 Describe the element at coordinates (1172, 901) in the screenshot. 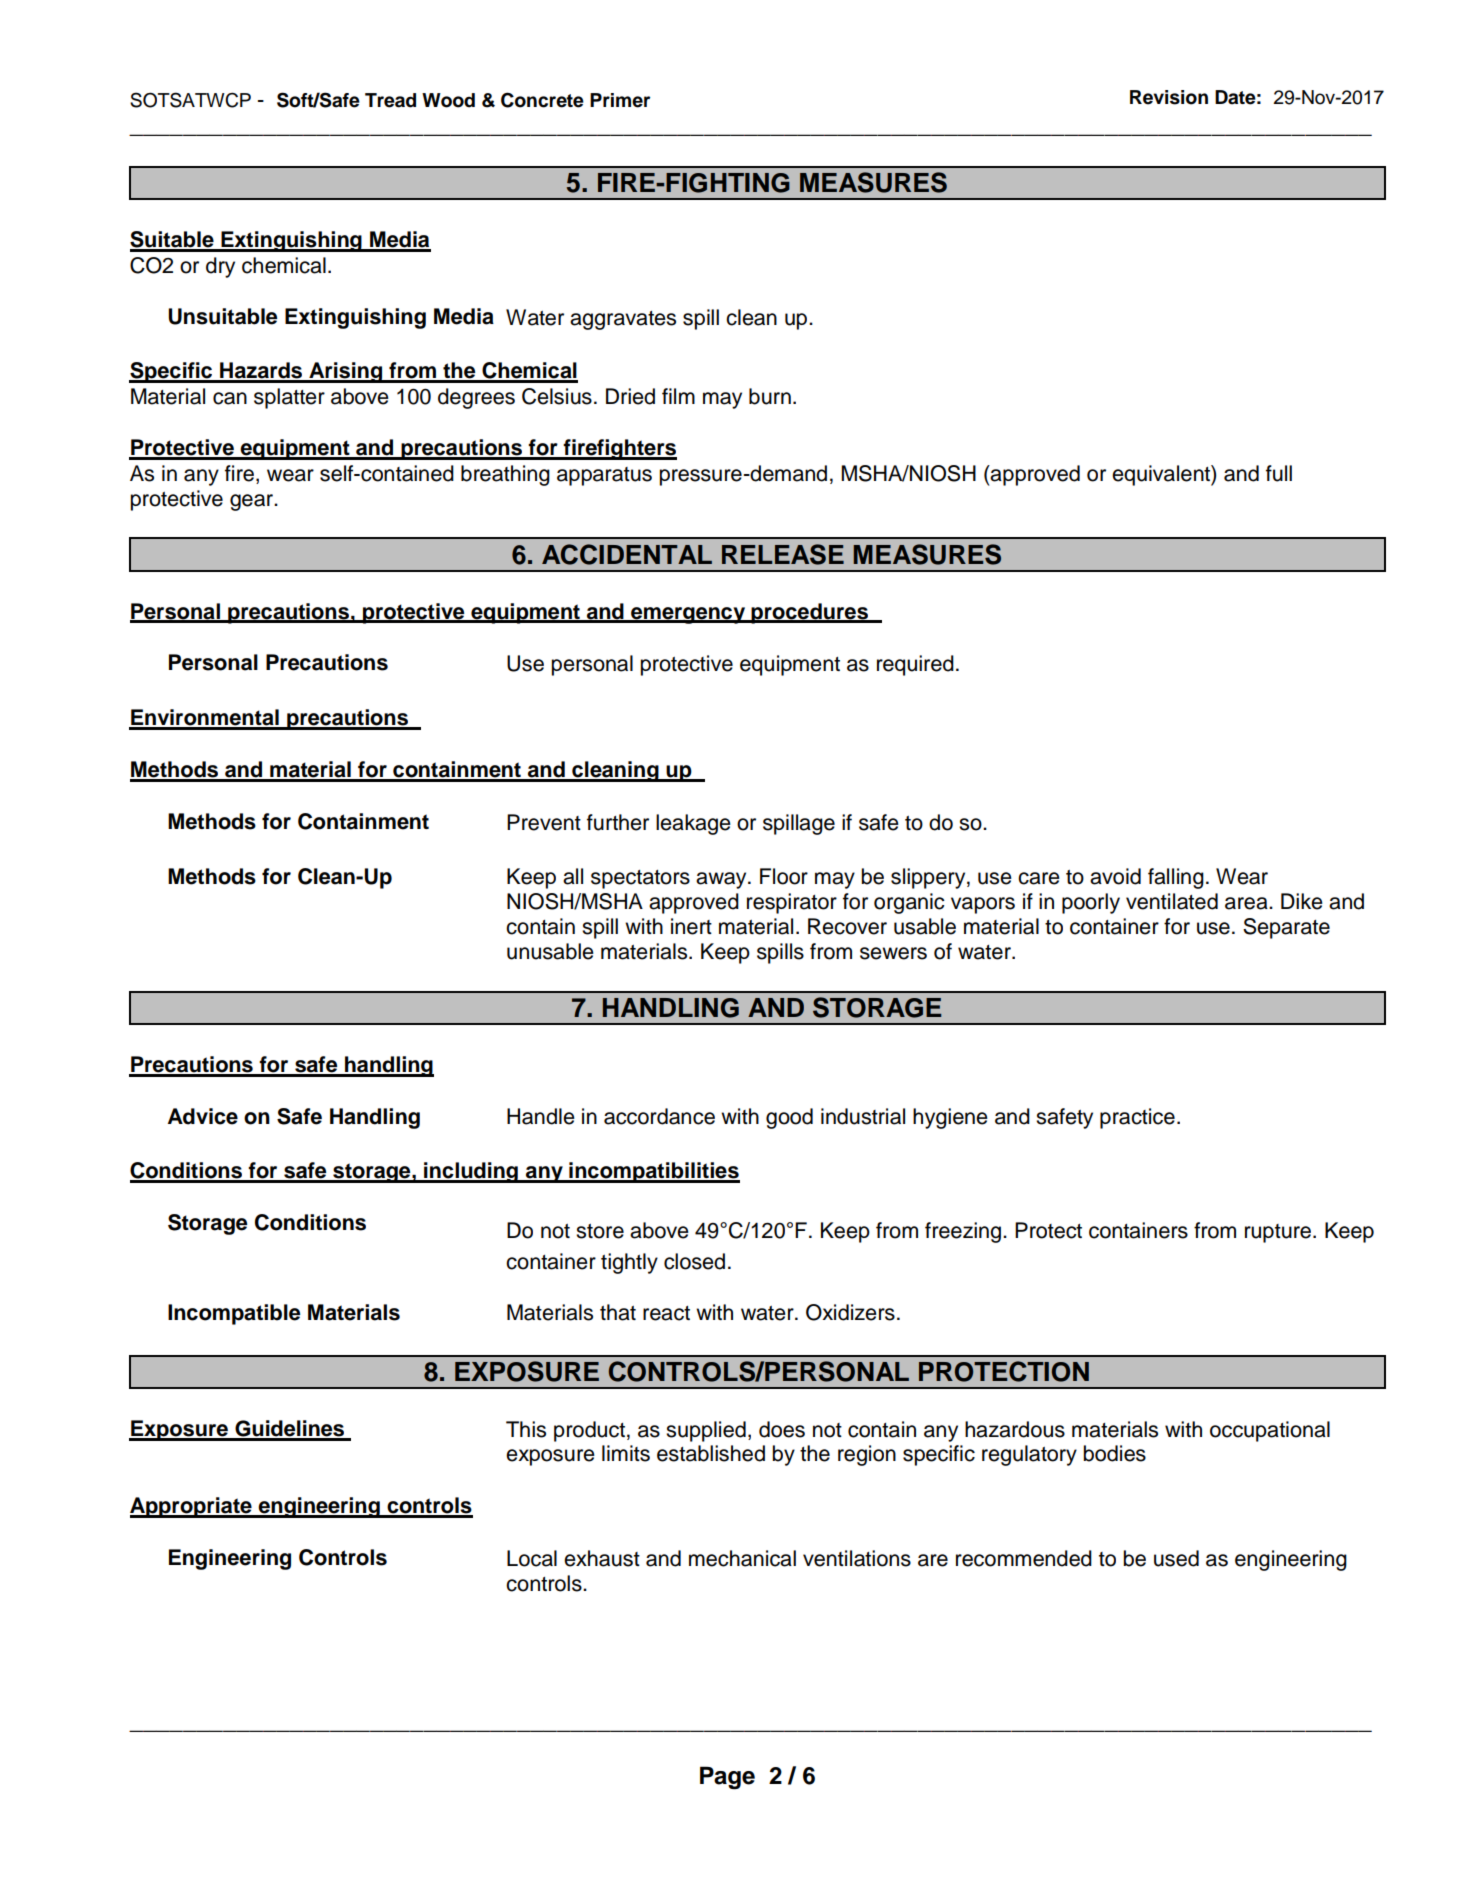

I see `ventilated` at that location.
